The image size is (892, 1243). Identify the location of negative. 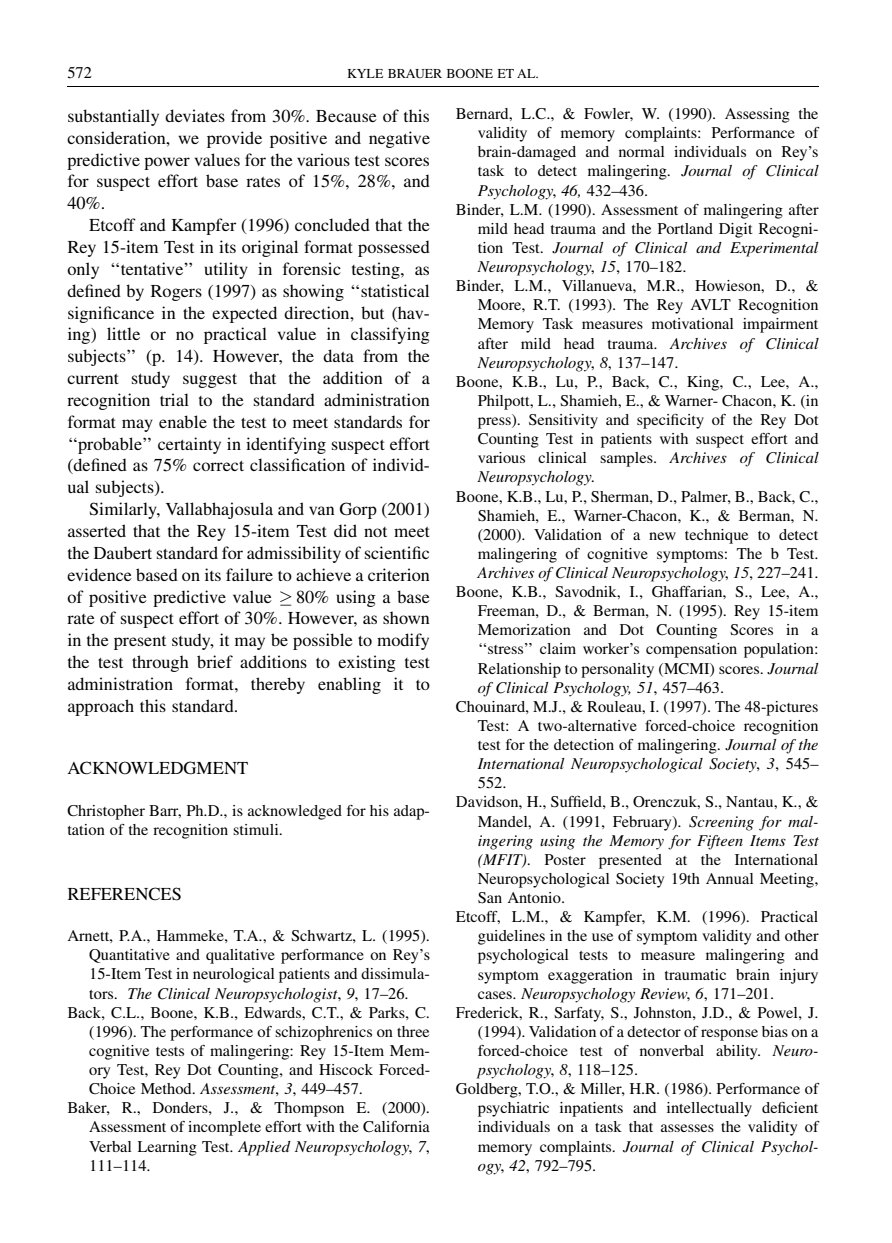
(399, 139).
